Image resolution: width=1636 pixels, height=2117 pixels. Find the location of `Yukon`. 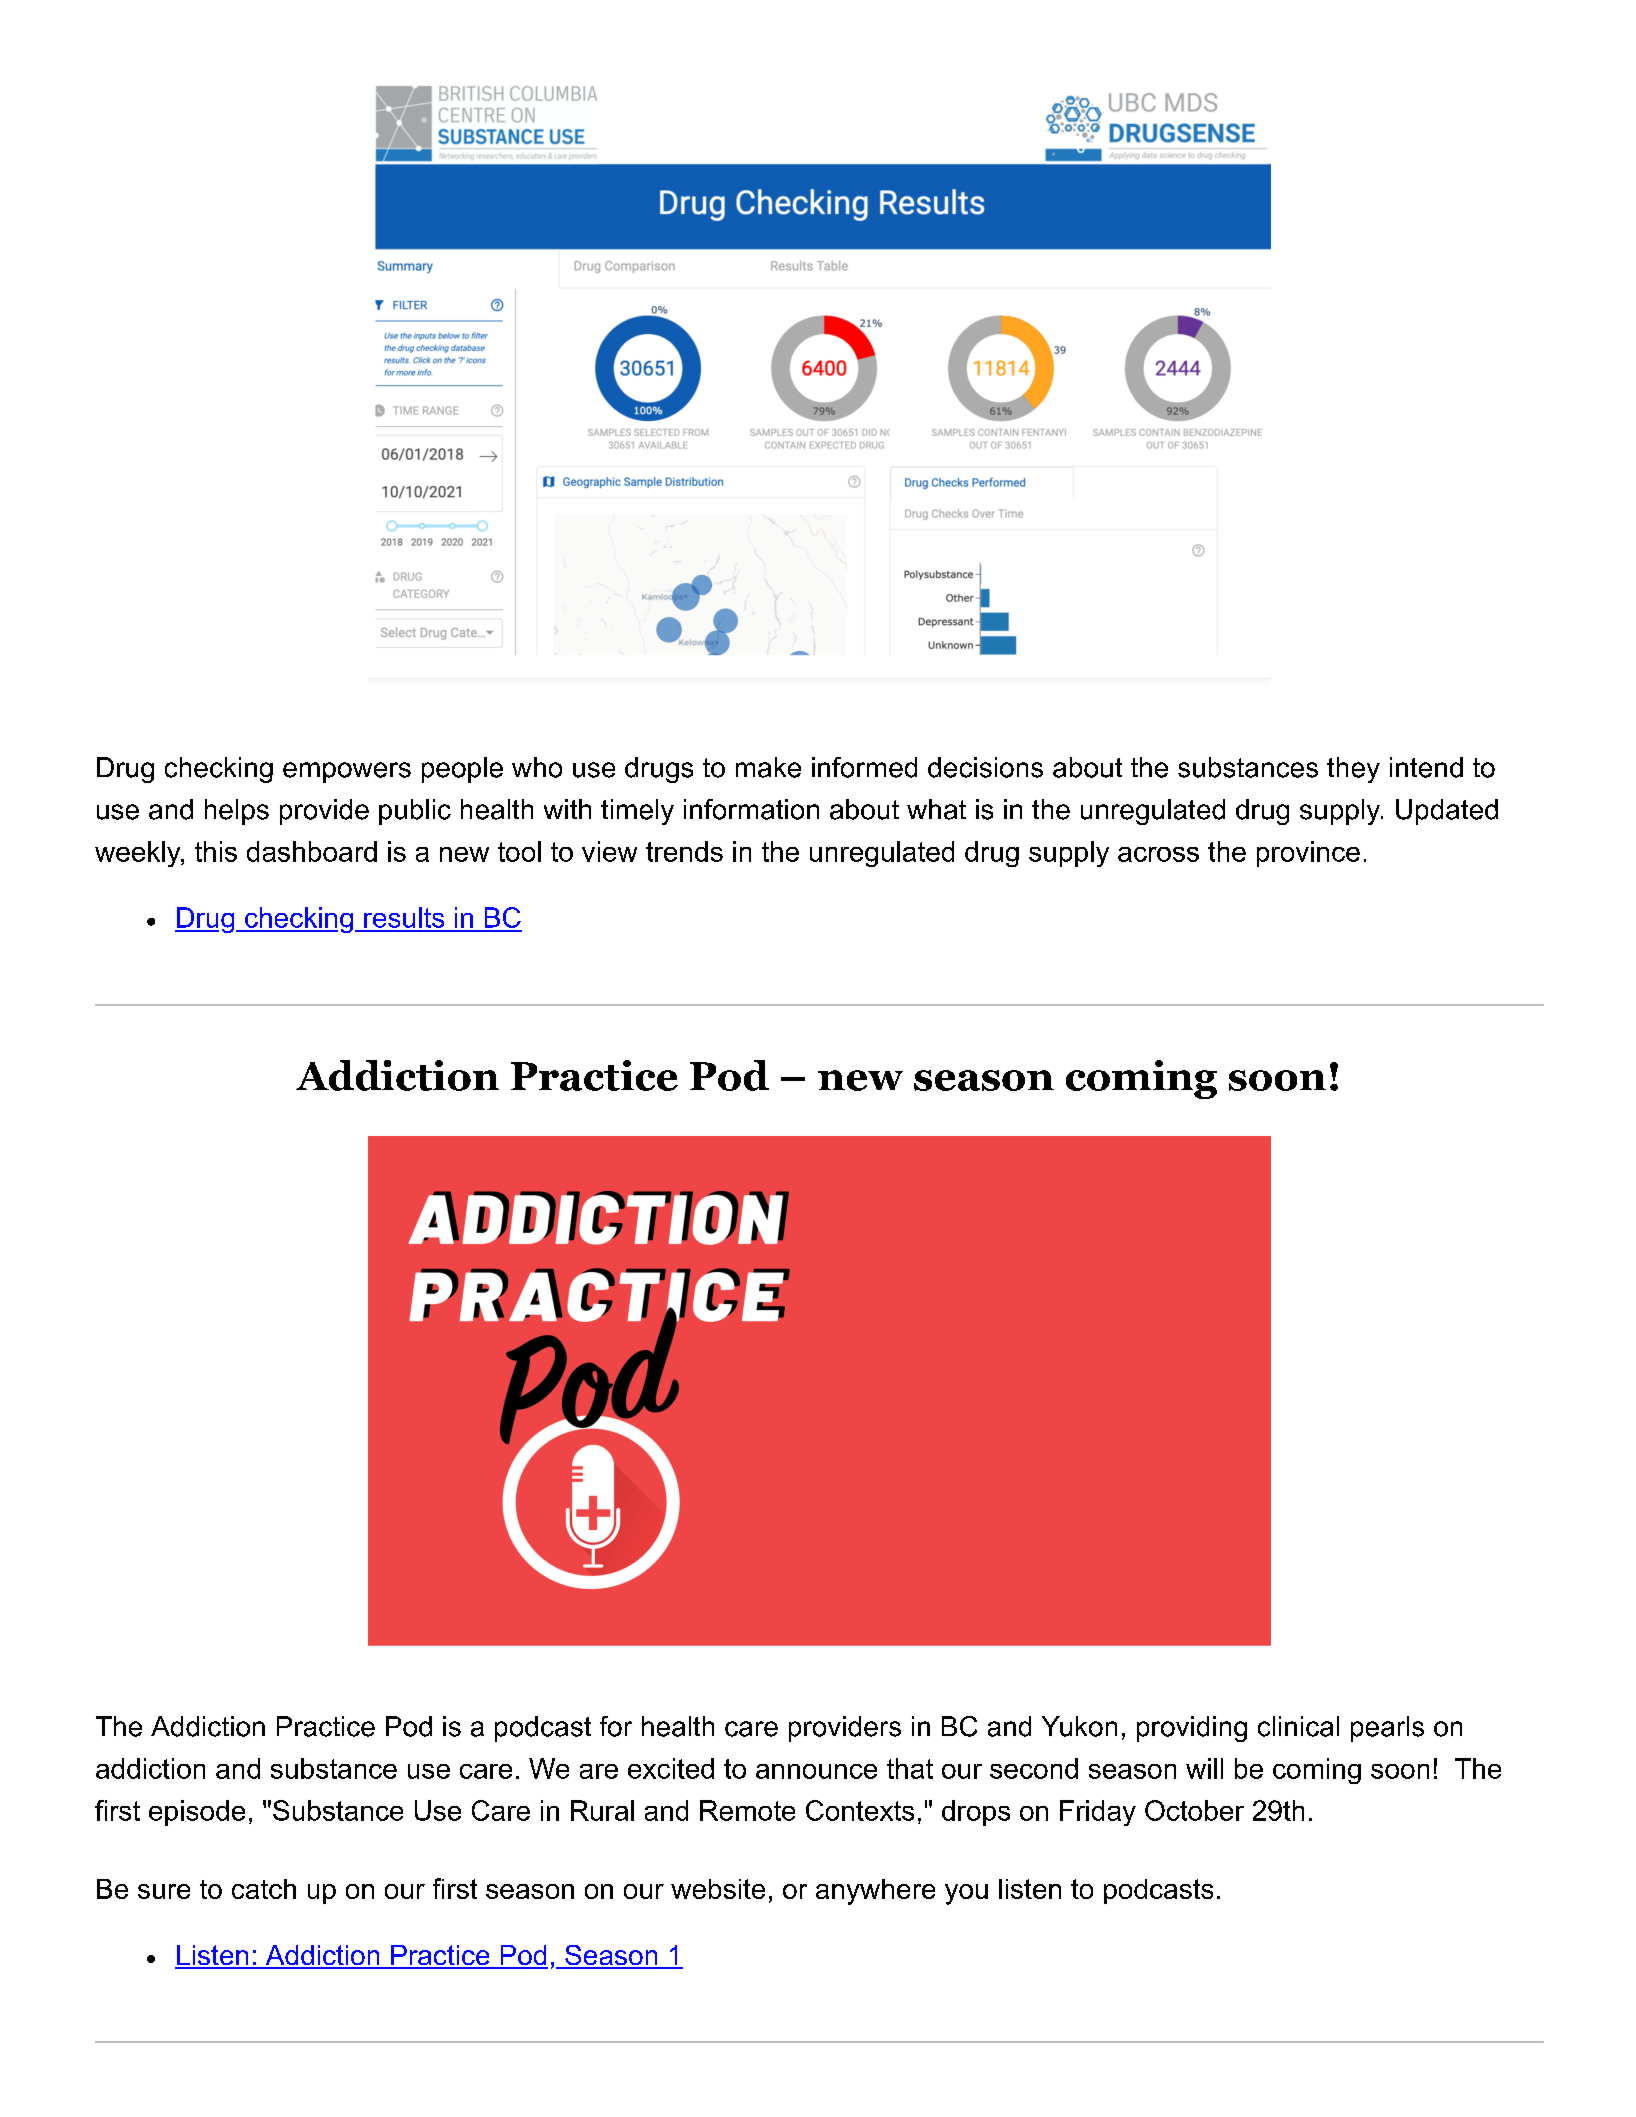

Yukon is located at coordinates (1079, 1726).
